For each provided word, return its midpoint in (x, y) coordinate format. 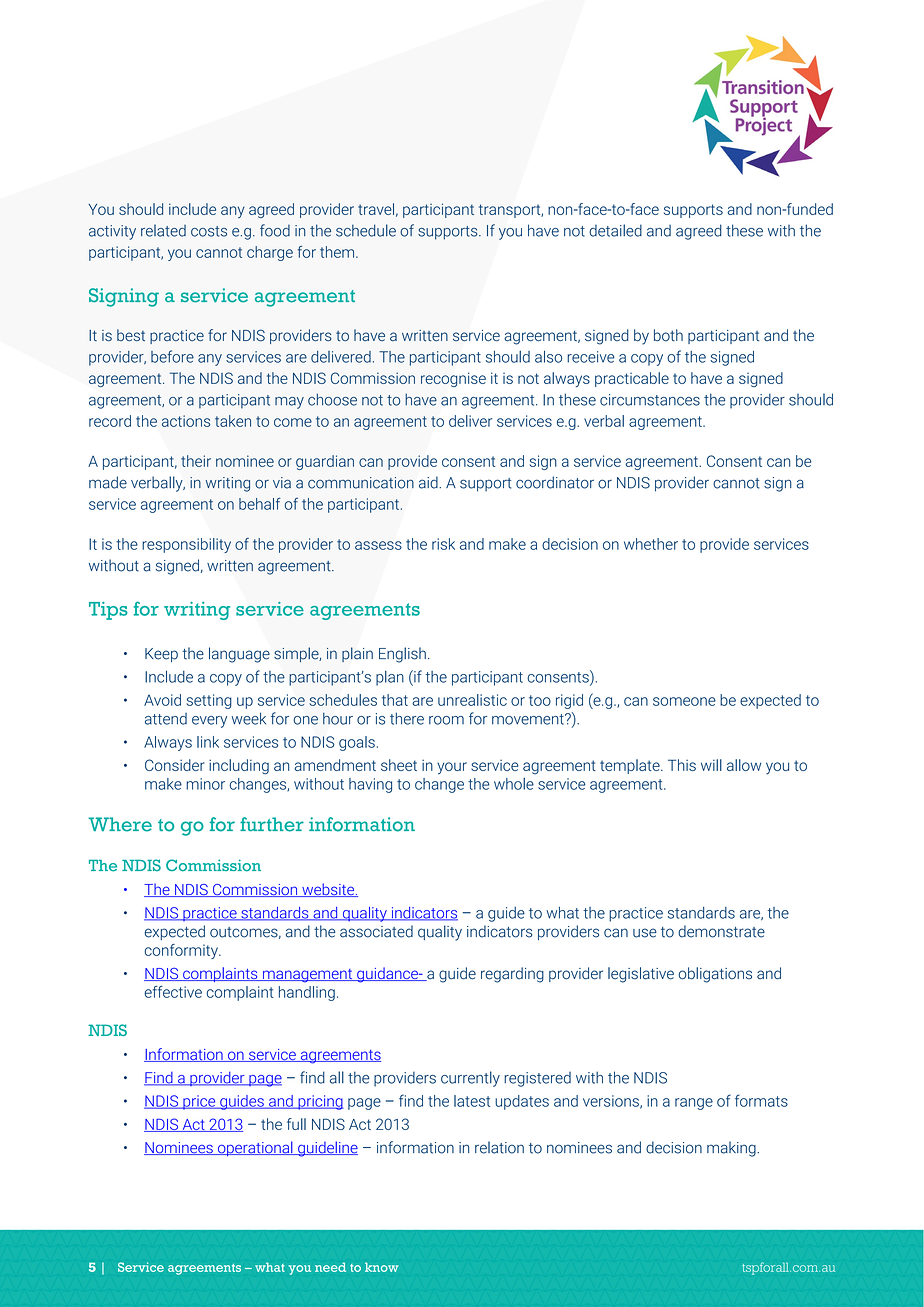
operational (255, 1148)
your (452, 768)
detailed (615, 230)
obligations (715, 975)
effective (173, 991)
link (208, 742)
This (682, 765)
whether (651, 544)
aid (429, 482)
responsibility (186, 545)
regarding (512, 975)
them (337, 252)
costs (209, 231)
